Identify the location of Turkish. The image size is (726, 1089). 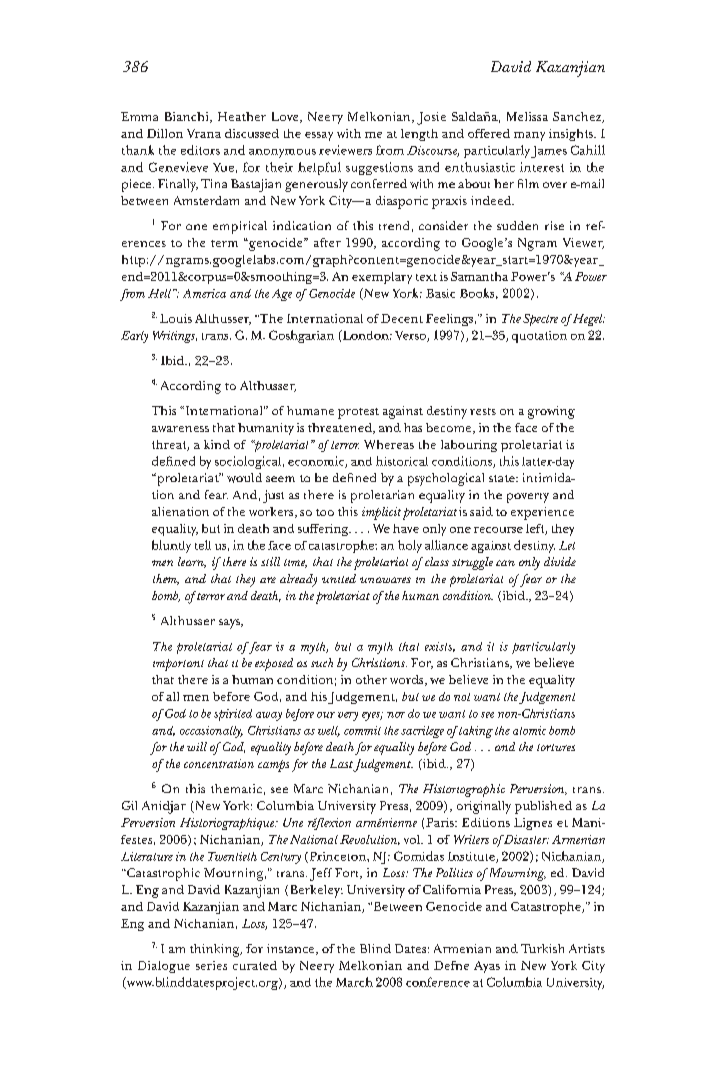
(542, 948).
